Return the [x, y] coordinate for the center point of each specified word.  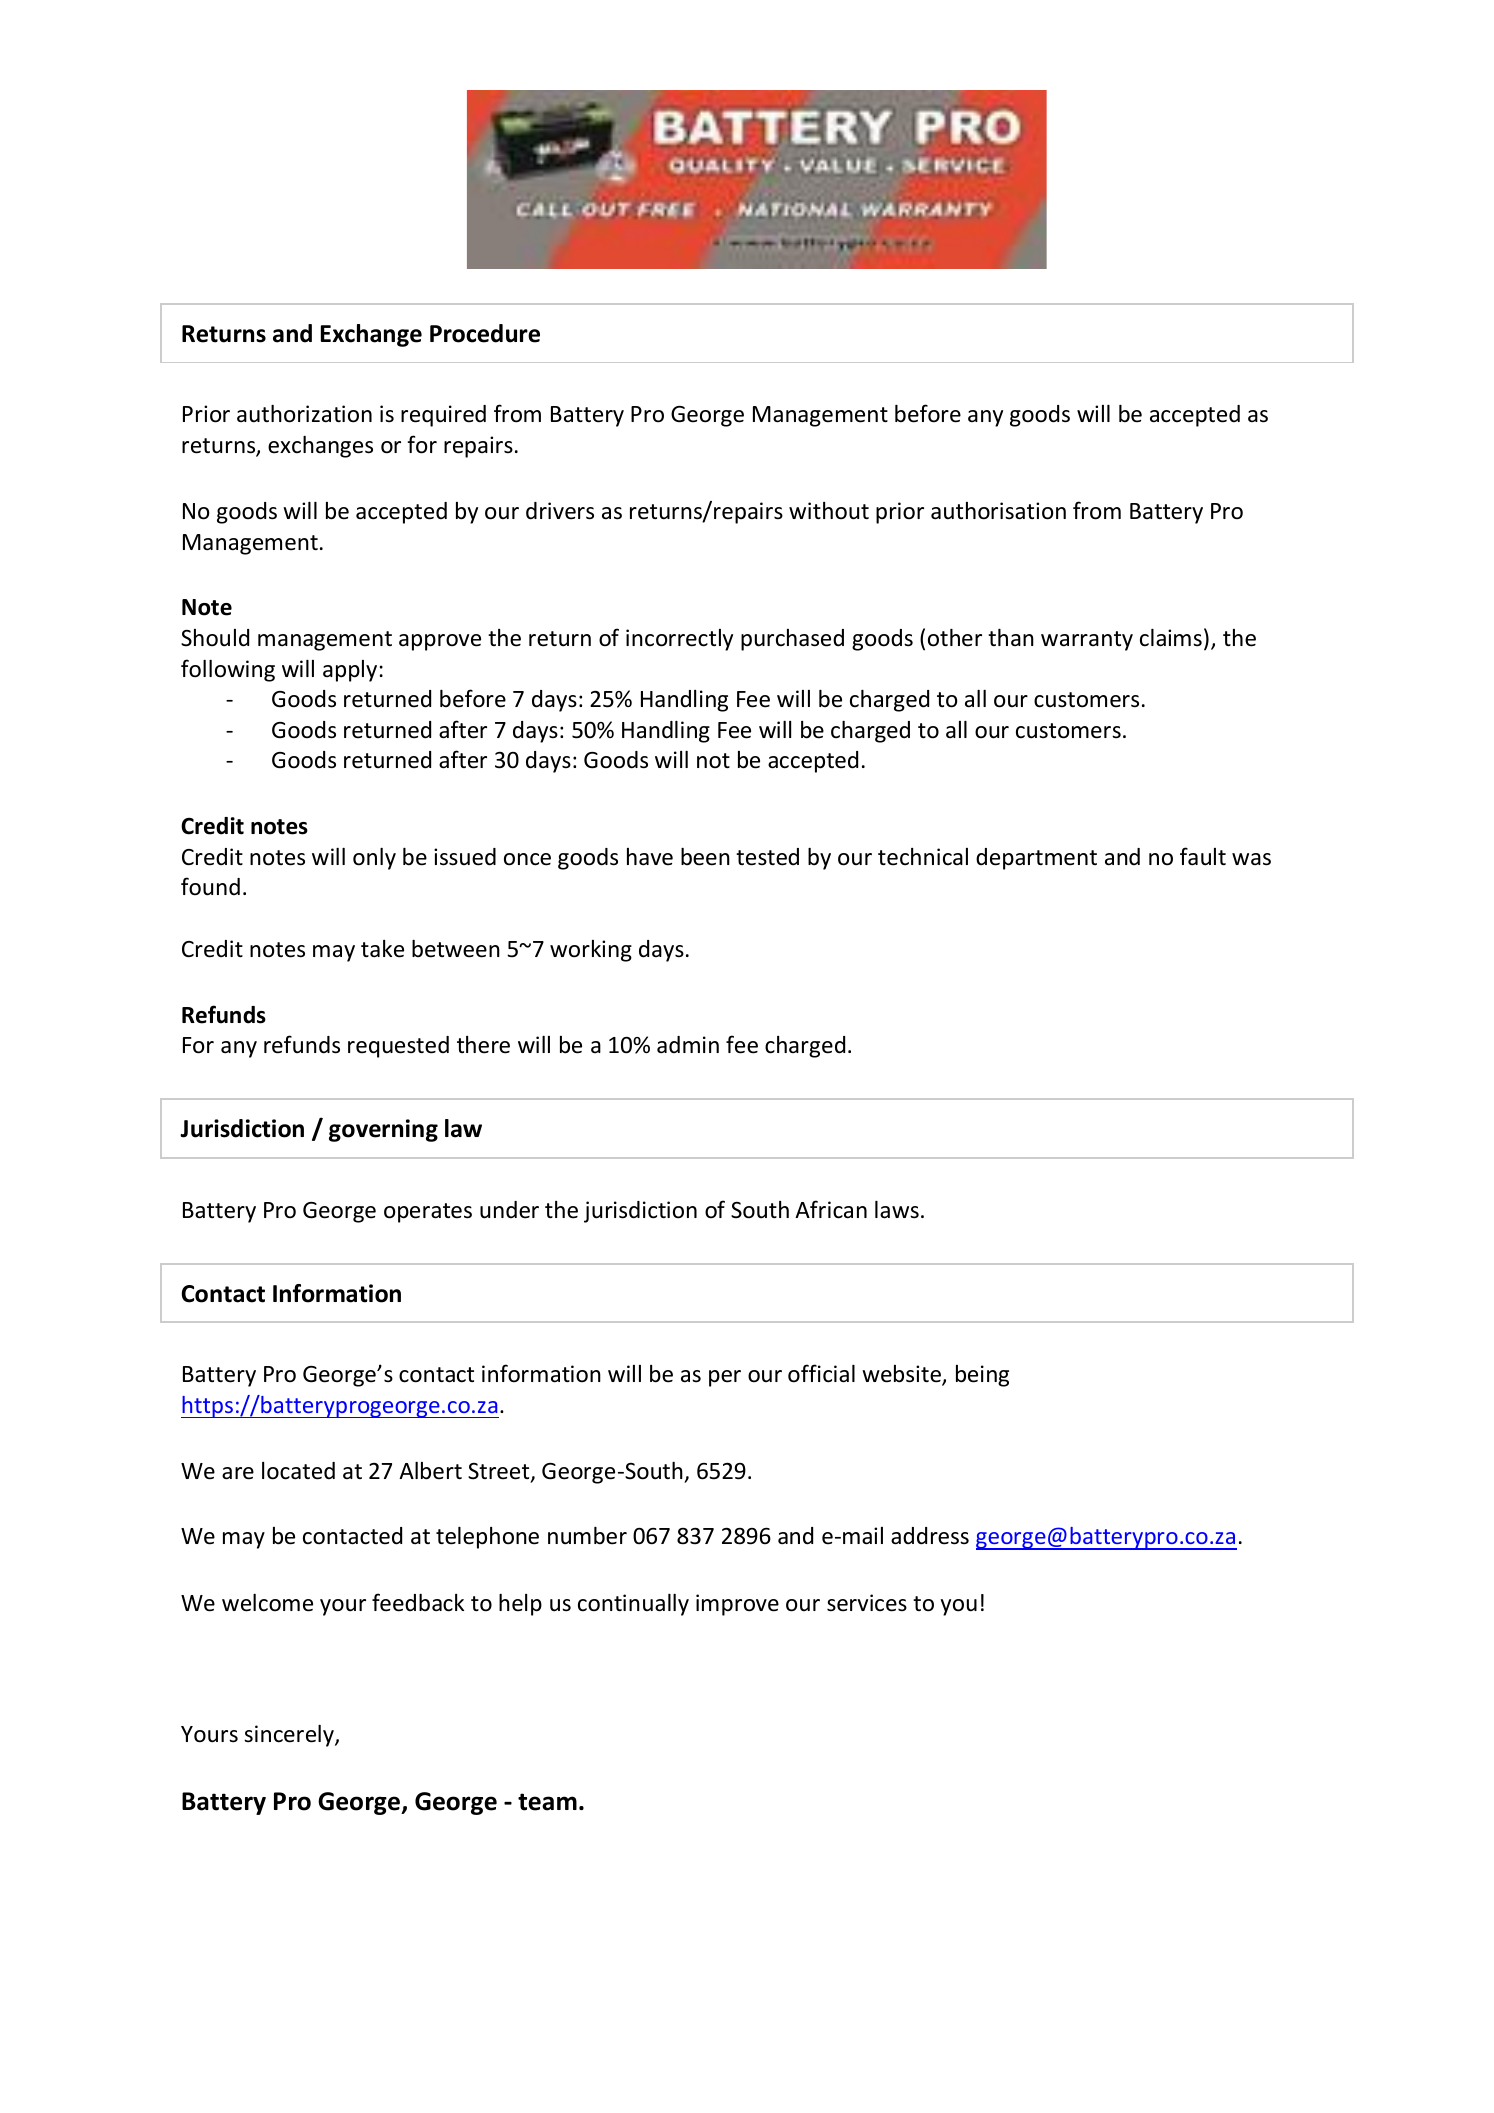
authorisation [998, 511]
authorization [304, 414]
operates [428, 1213]
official [821, 1373]
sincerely [290, 1736]
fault [1203, 856]
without [829, 511]
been [705, 857]
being [982, 1376]
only [374, 859]
